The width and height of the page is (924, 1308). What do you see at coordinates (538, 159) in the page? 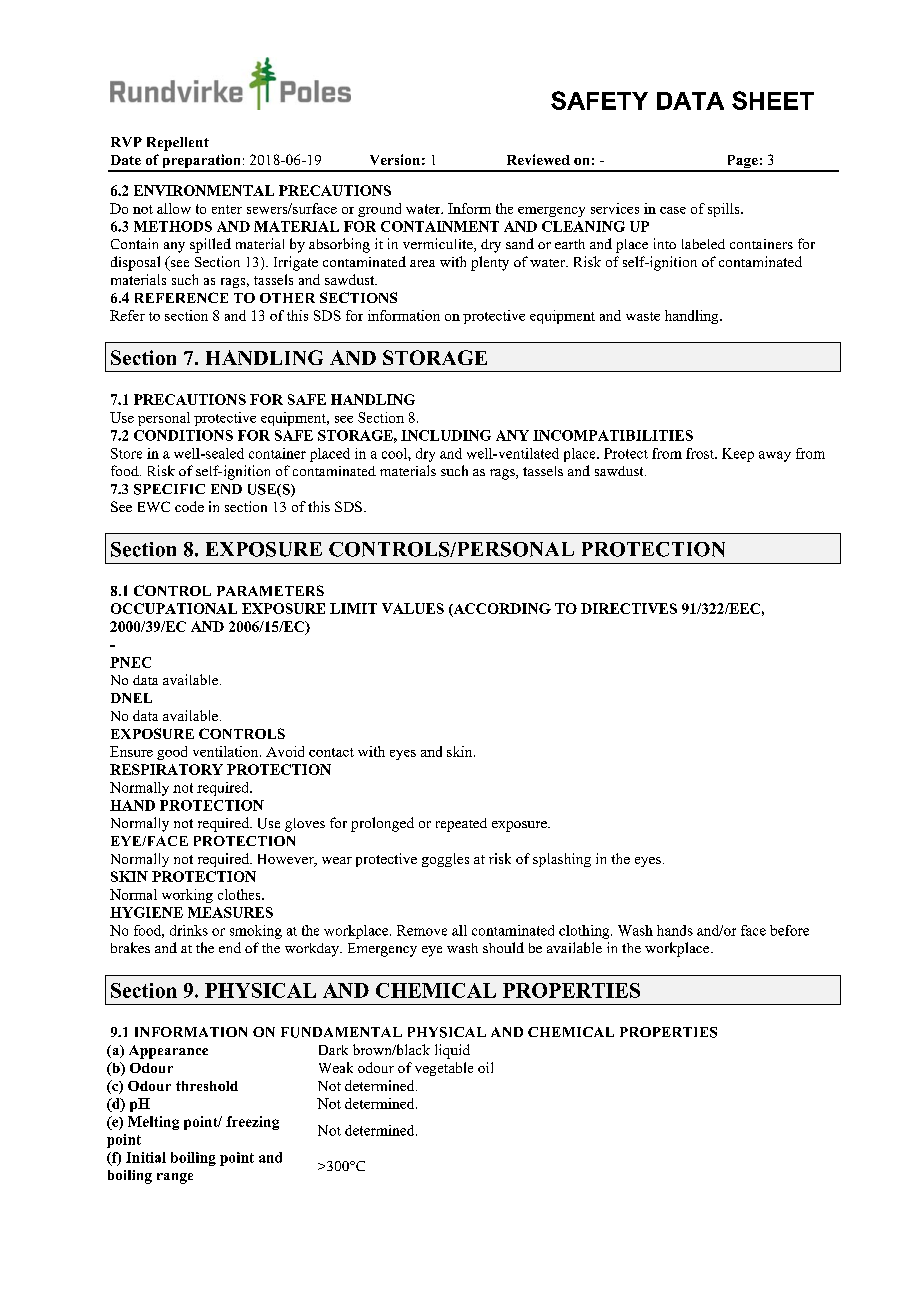
I see `Reviewed` at bounding box center [538, 159].
